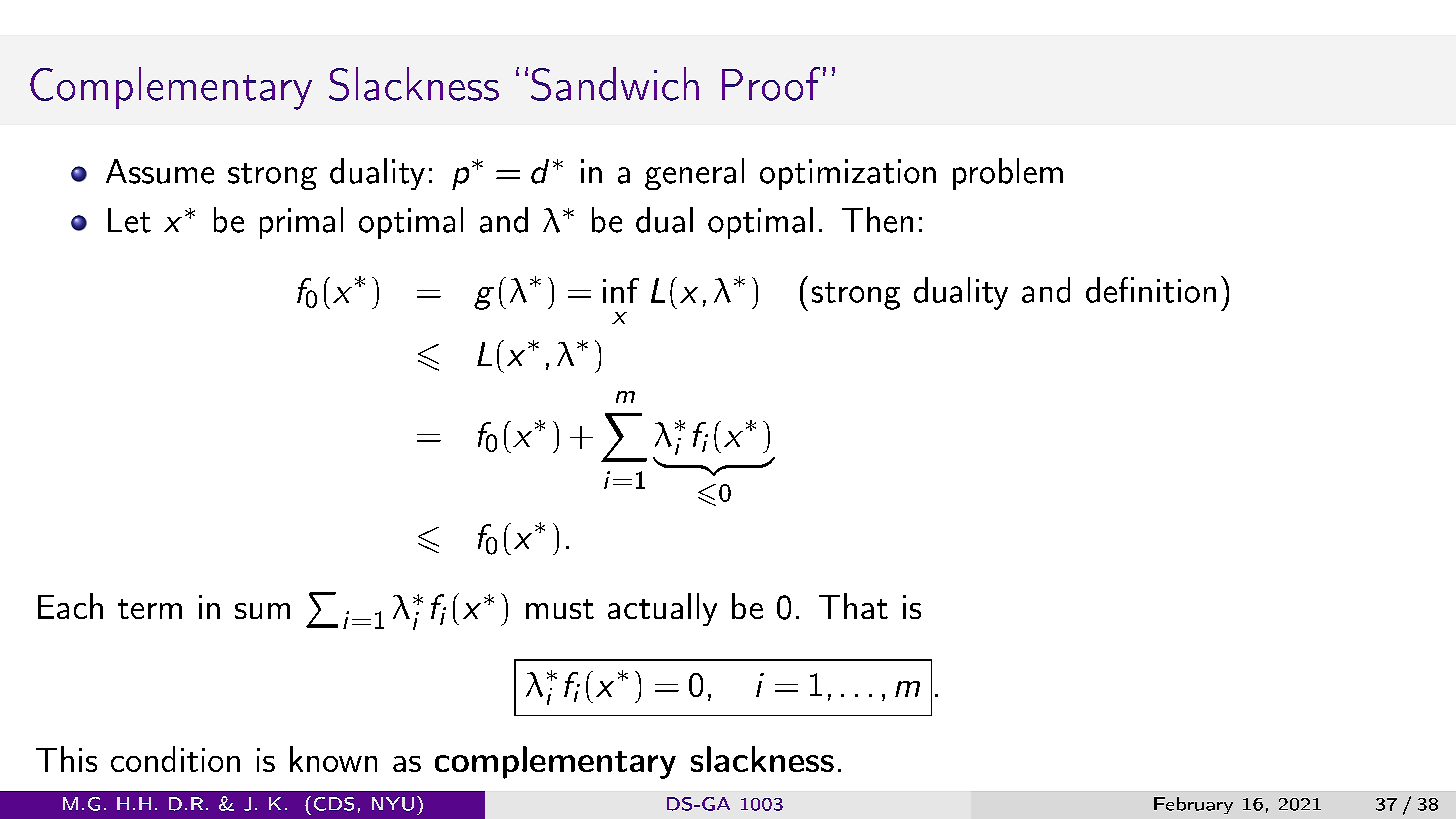 Image resolution: width=1456 pixels, height=819 pixels. What do you see at coordinates (853, 606) in the screenshot?
I see `That` at bounding box center [853, 606].
